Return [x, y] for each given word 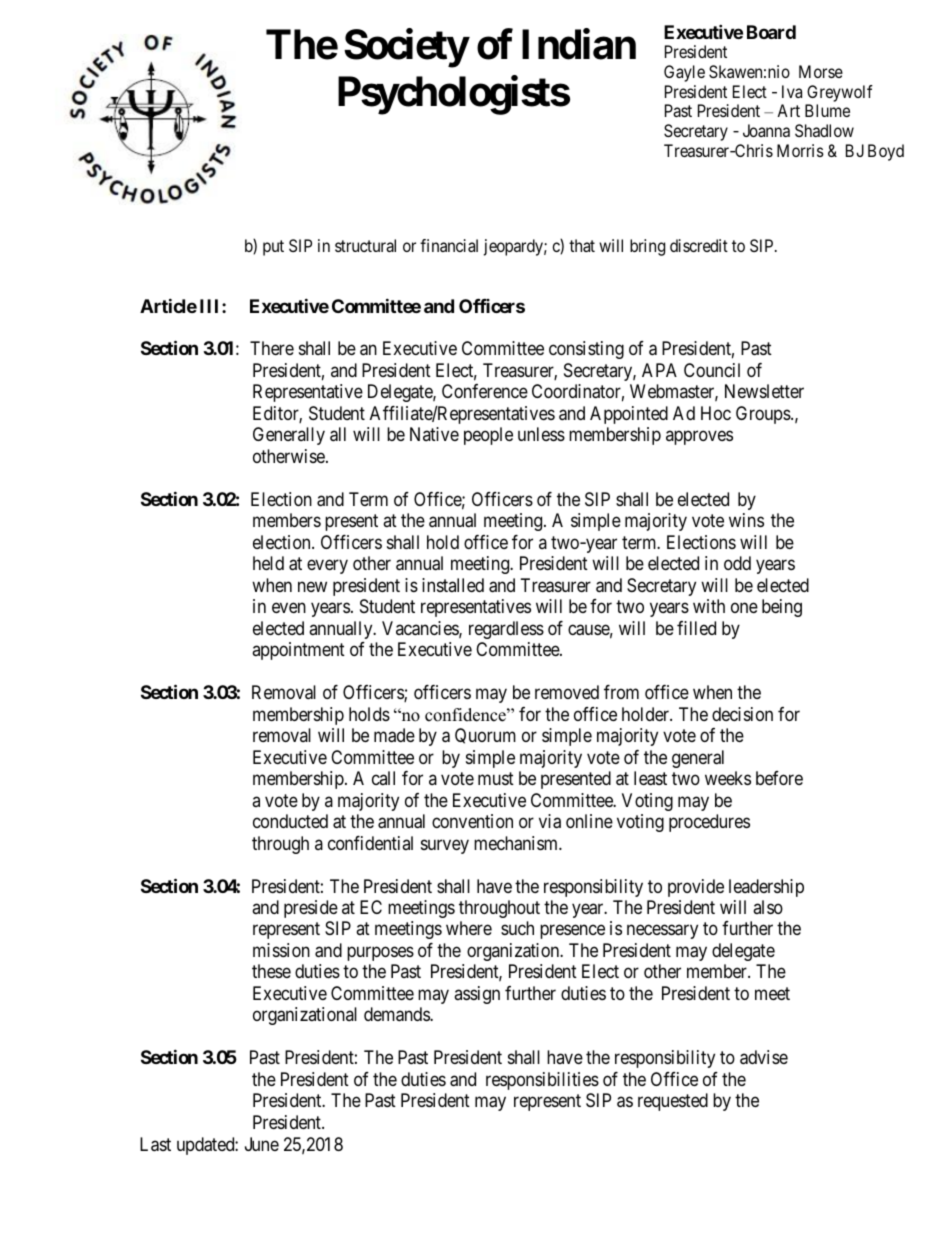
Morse [821, 71]
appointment [298, 651]
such [517, 928]
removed [567, 692]
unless [541, 434]
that [582, 245]
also [768, 907]
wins [746, 520]
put [273, 248]
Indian [579, 44]
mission [281, 950]
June [262, 1144]
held [268, 563]
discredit [699, 245]
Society [406, 48]
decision [742, 714]
